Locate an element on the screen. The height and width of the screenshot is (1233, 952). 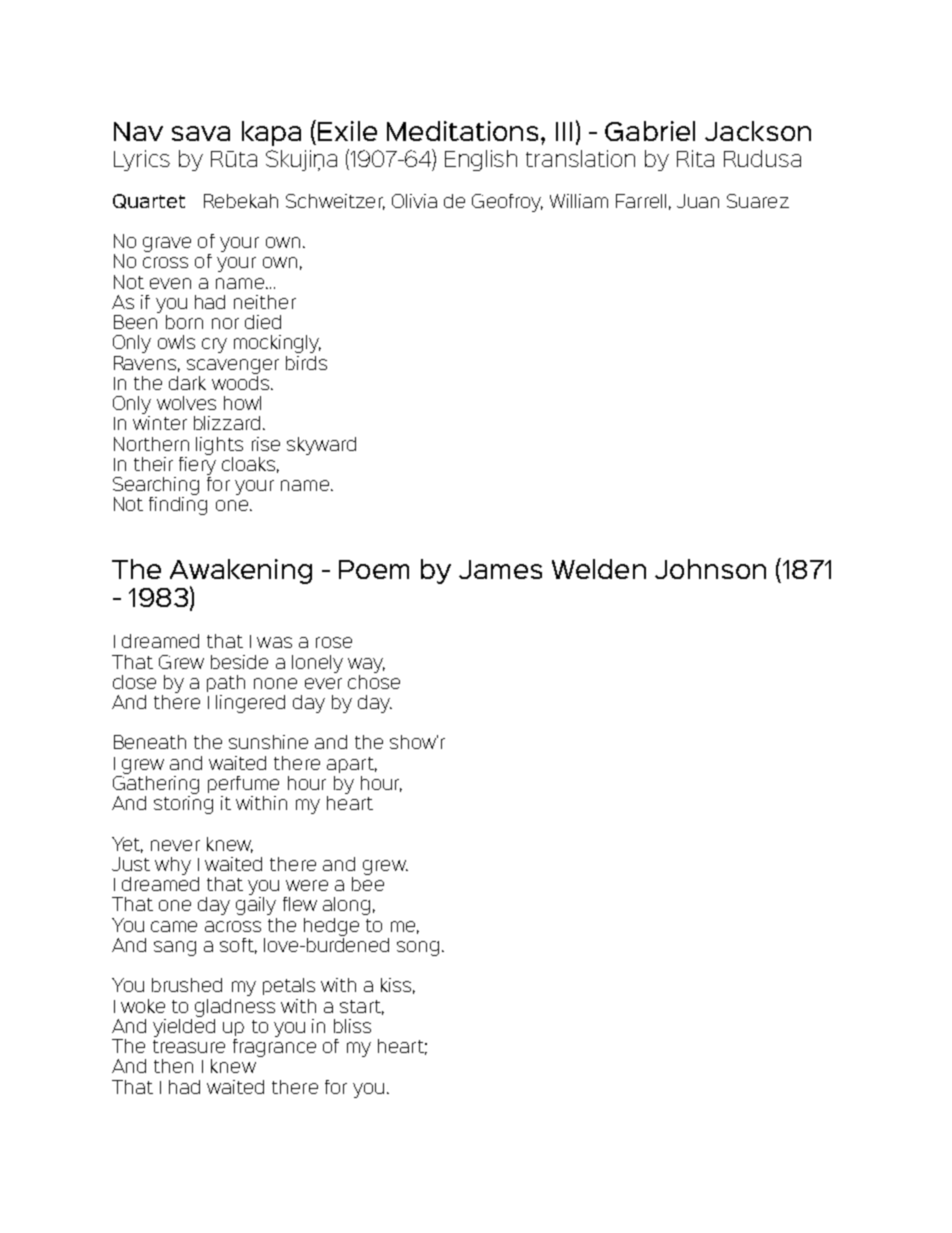
skyward is located at coordinates (321, 446).
